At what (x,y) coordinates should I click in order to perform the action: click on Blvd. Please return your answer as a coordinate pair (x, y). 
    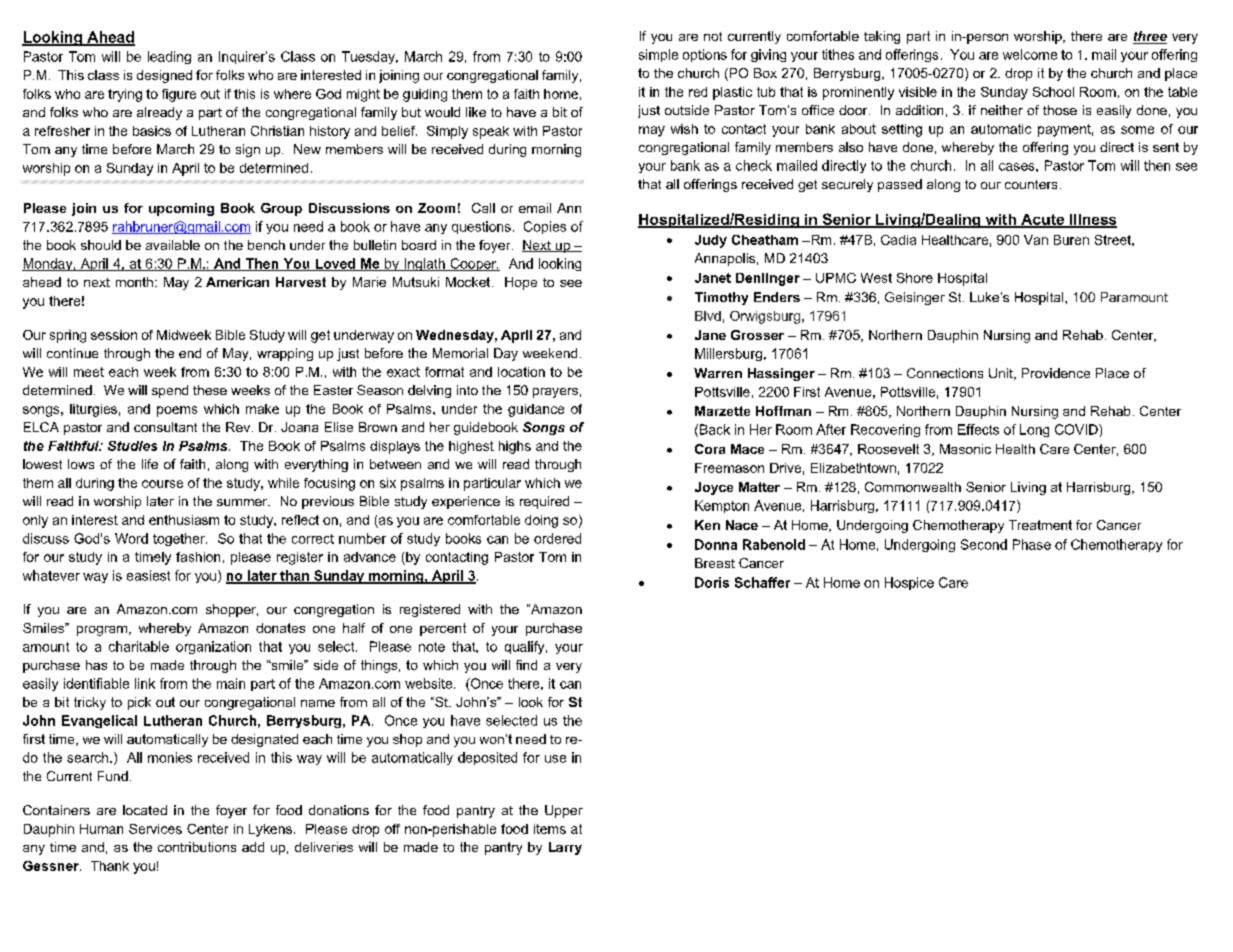
    Looking at the image, I should click on (708, 316).
